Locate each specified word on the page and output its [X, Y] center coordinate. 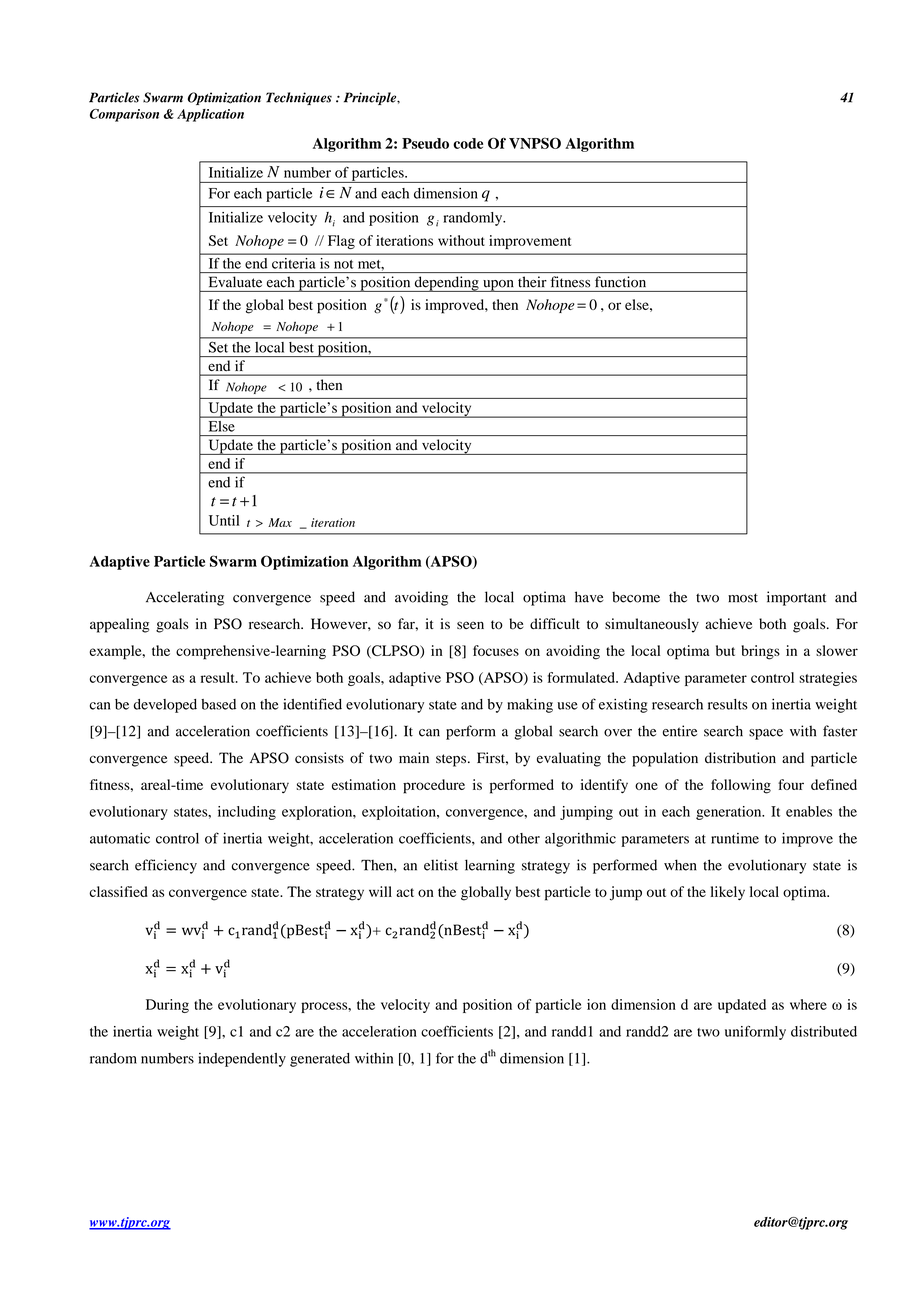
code [468, 143]
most [743, 598]
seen [470, 625]
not [343, 264]
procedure [434, 786]
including [247, 813]
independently [242, 1060]
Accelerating [185, 598]
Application [210, 115]
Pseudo [425, 143]
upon [498, 286]
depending [446, 284]
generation [730, 813]
